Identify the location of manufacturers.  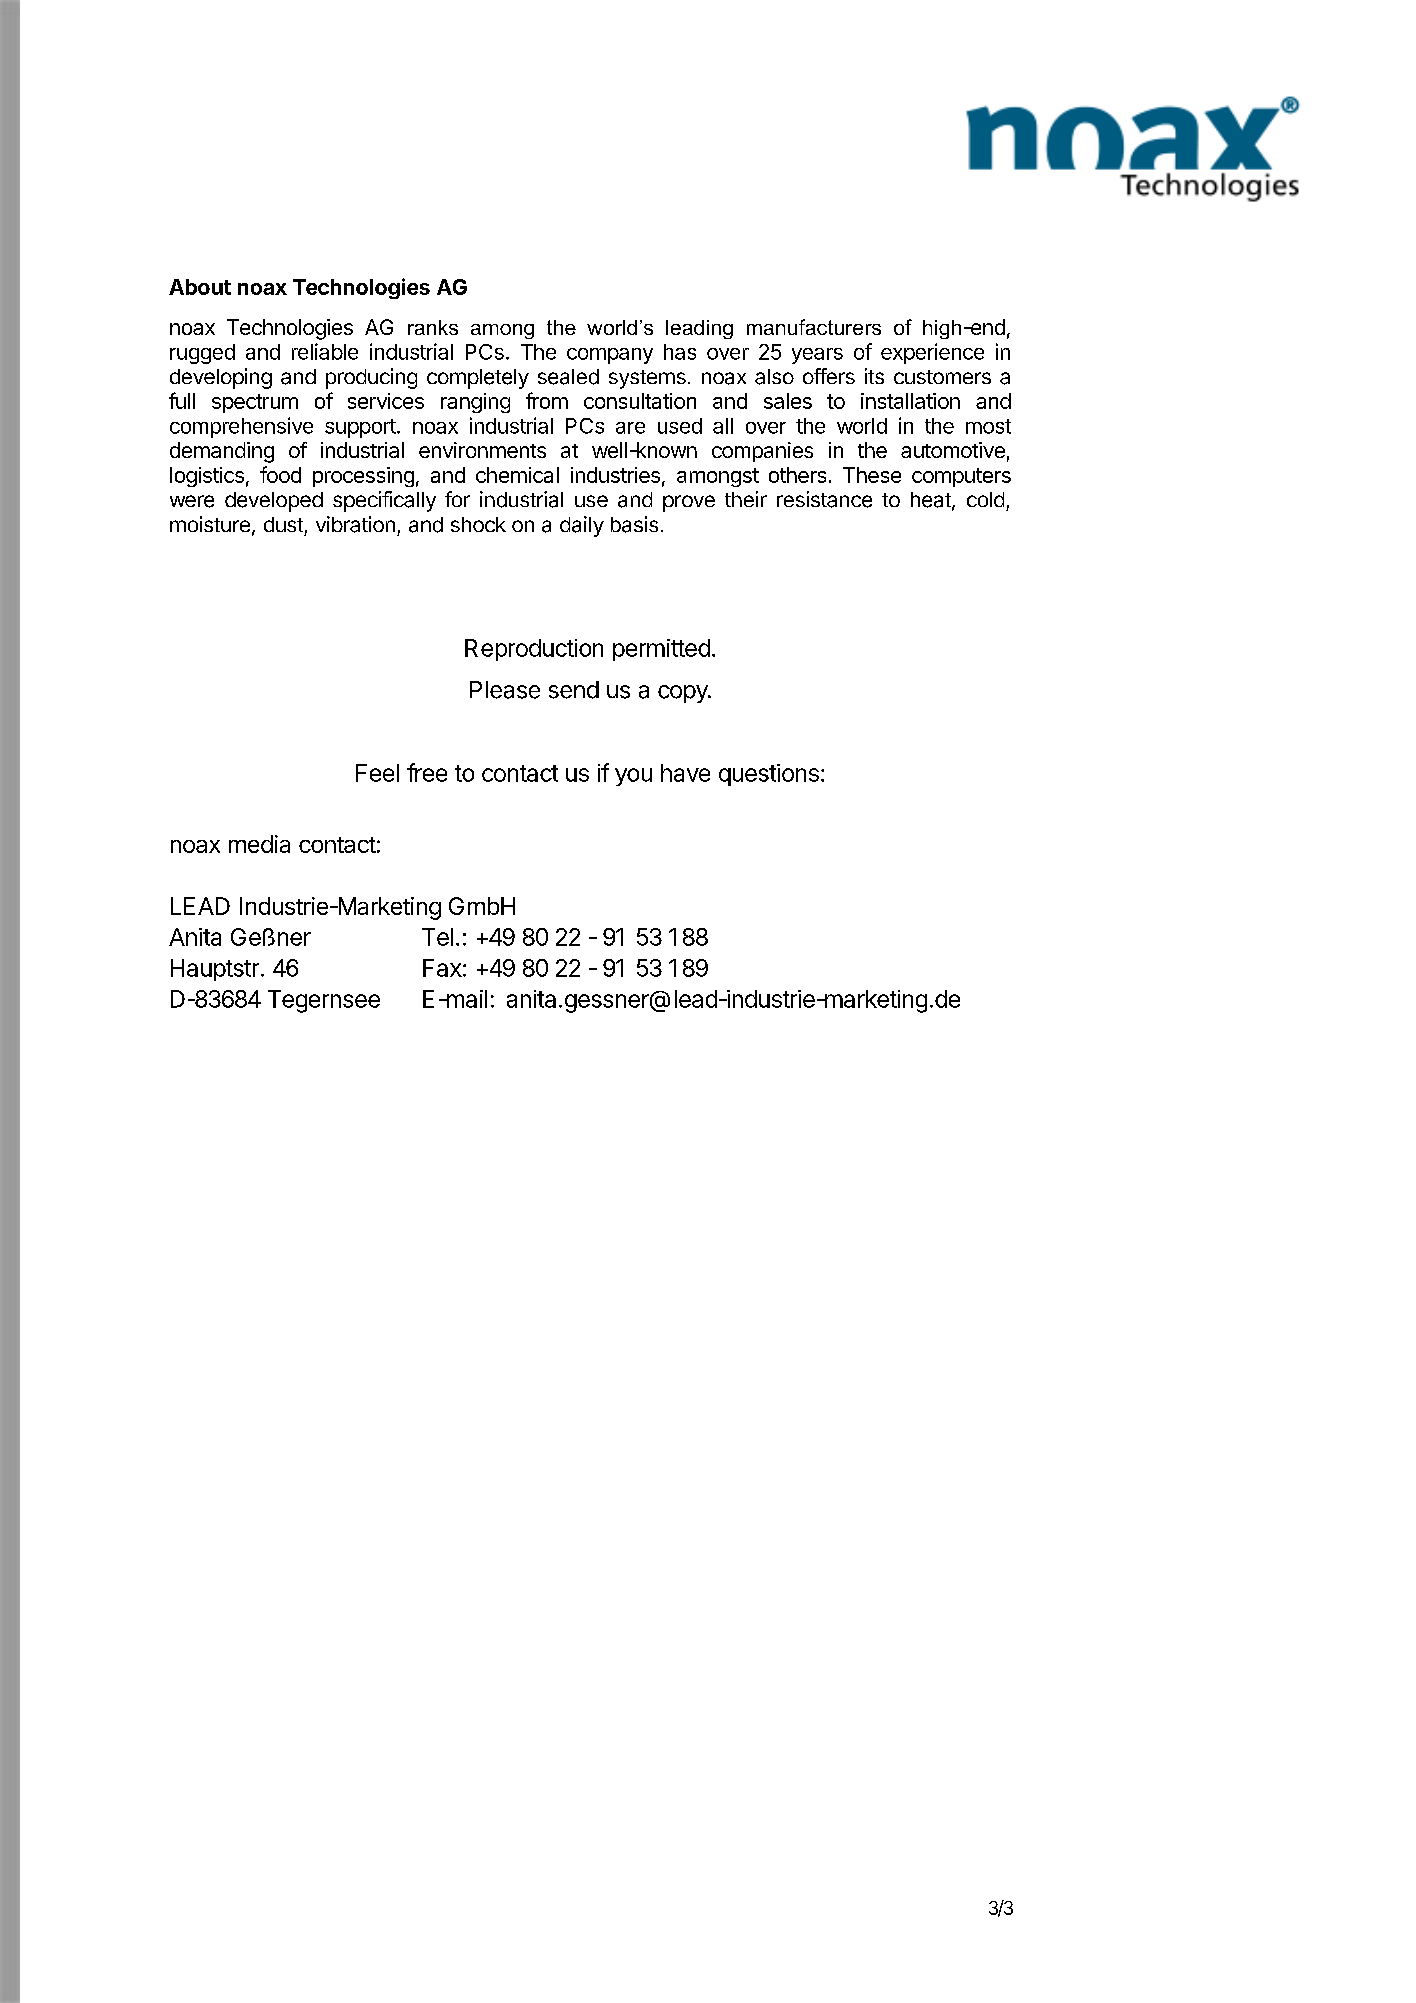
(814, 327).
